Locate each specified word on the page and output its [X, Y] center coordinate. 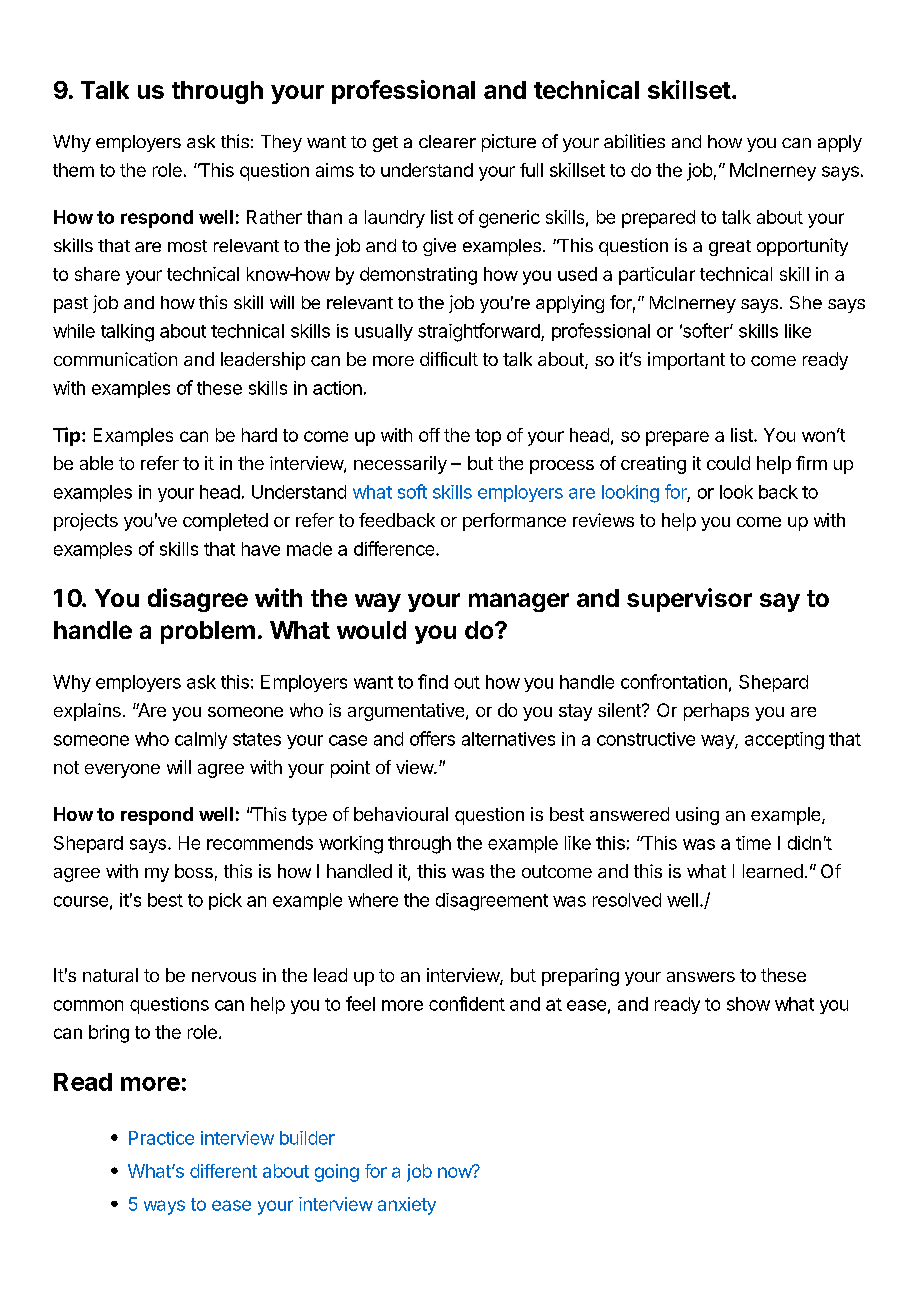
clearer [447, 141]
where [373, 900]
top [488, 437]
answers [701, 977]
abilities [634, 141]
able [96, 463]
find [433, 681]
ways [164, 1207]
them [73, 170]
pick [225, 901]
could [728, 463]
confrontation [674, 681]
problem [208, 632]
